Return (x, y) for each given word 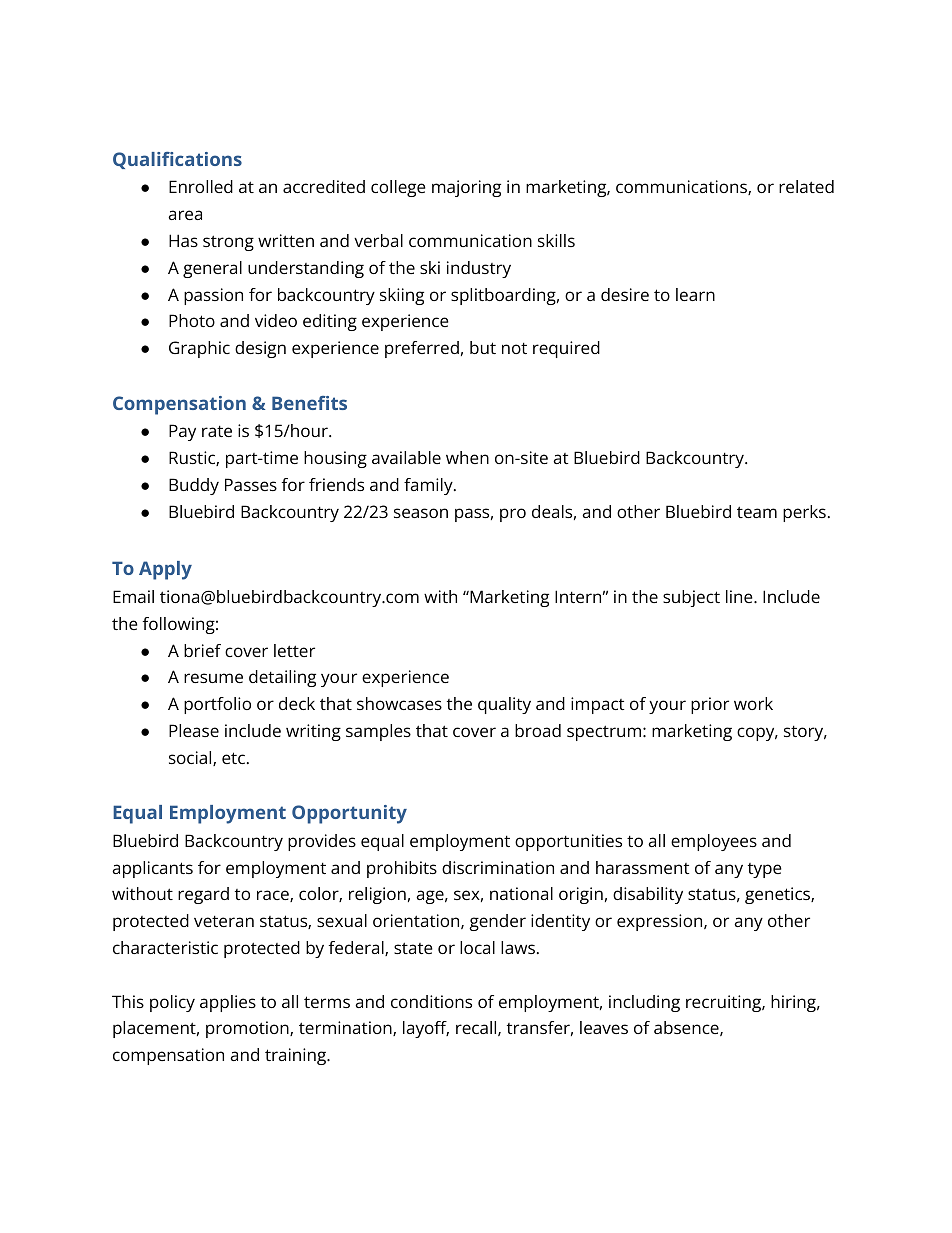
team (757, 512)
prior (710, 705)
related (806, 186)
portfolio (217, 705)
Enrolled (201, 186)
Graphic (199, 349)
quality (504, 705)
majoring (466, 188)
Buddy (194, 486)
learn (695, 294)
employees (714, 842)
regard (203, 895)
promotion (248, 1029)
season (421, 513)
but (483, 347)
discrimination (498, 867)
